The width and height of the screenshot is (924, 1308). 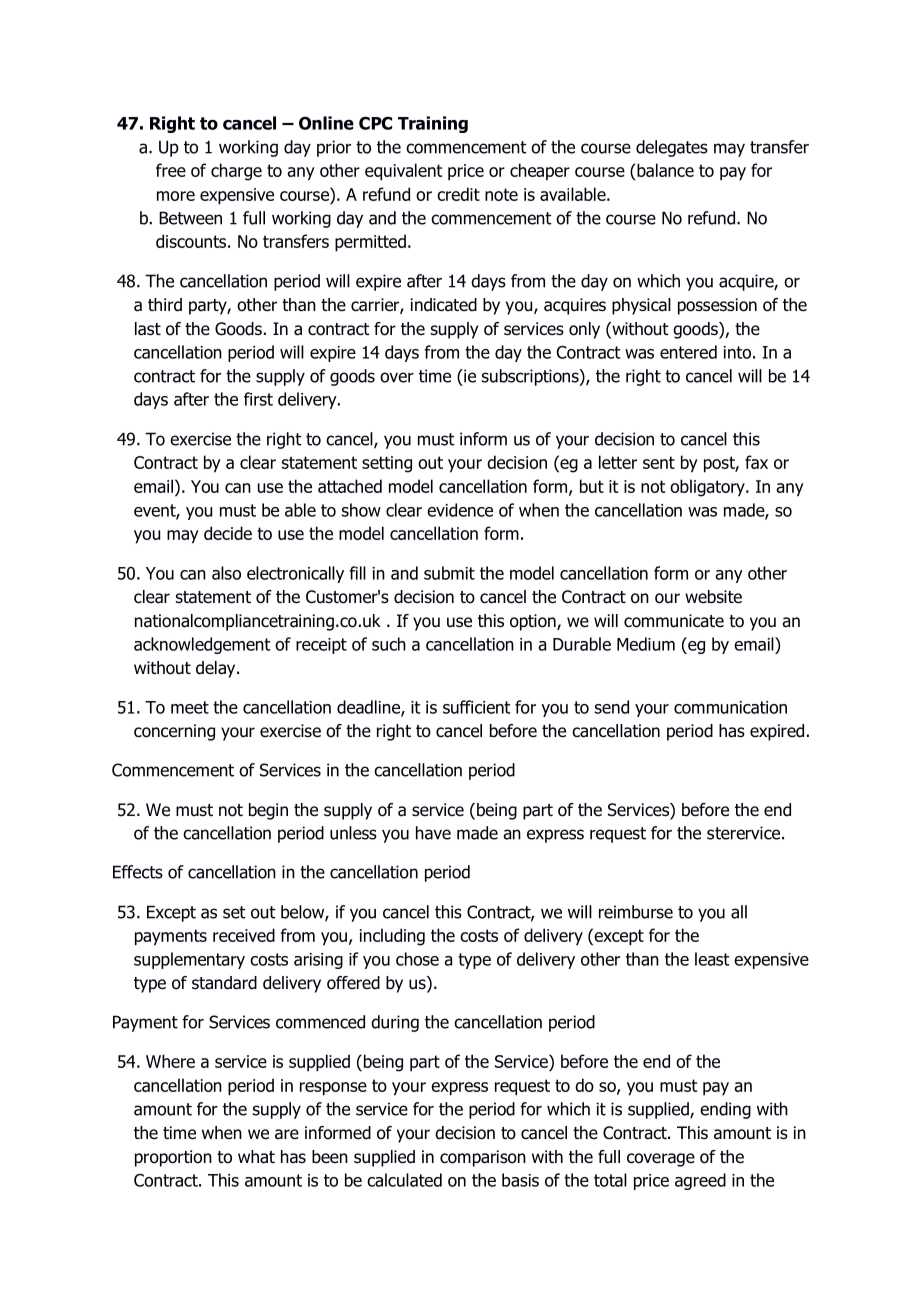 I want to click on first, so click(x=258, y=399).
